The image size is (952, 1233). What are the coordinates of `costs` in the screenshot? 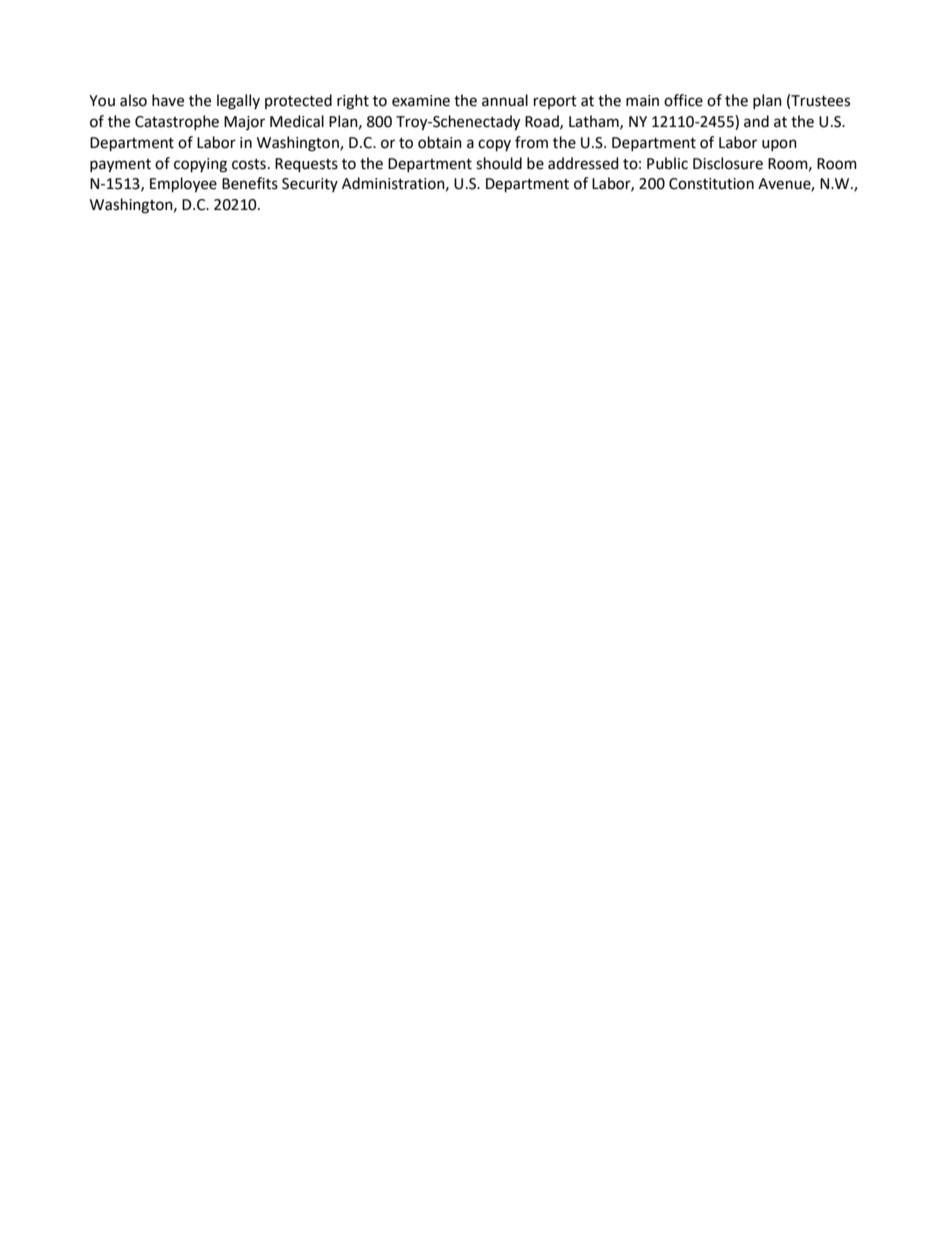 It's located at (249, 164).
